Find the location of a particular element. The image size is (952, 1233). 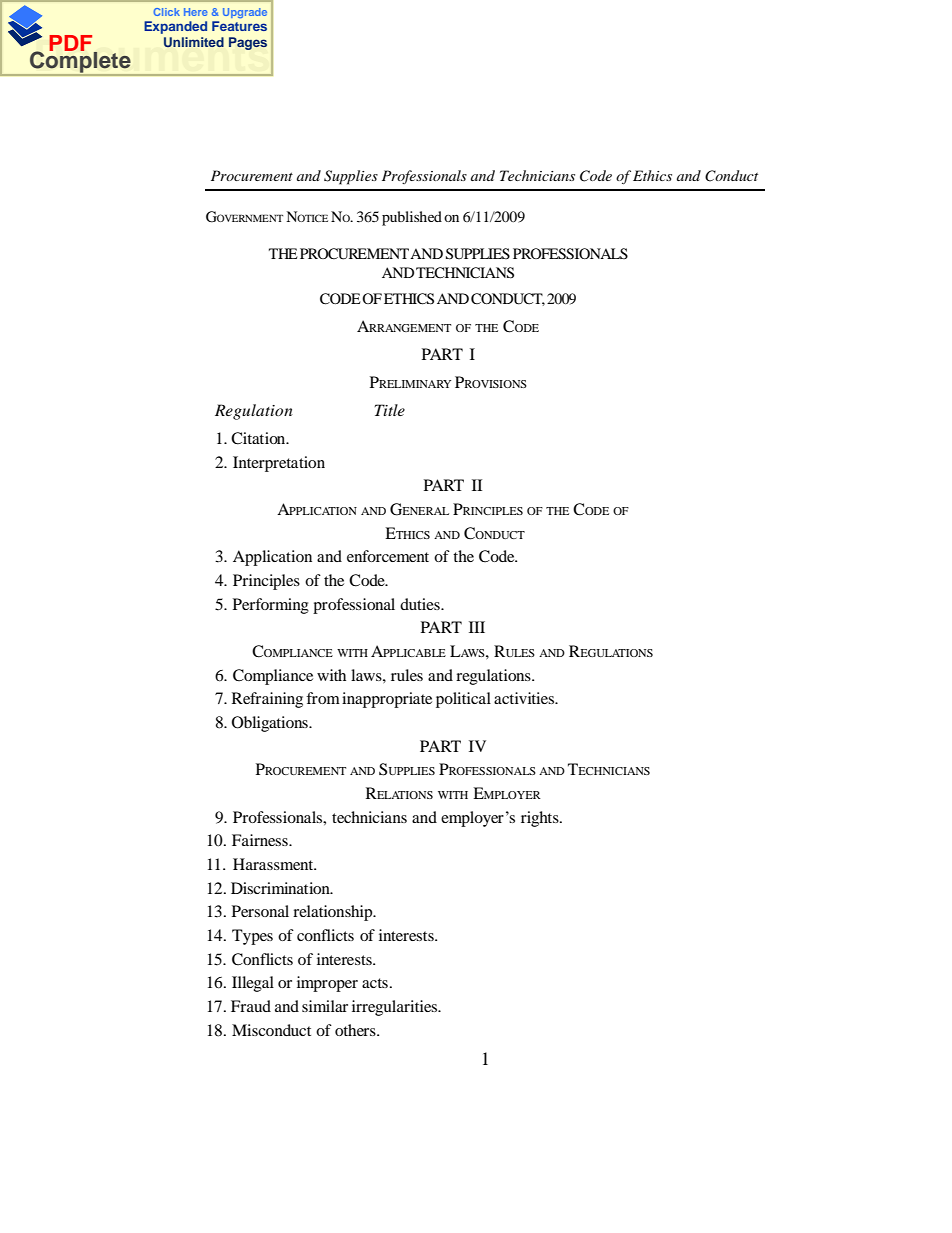

III is located at coordinates (477, 627).
